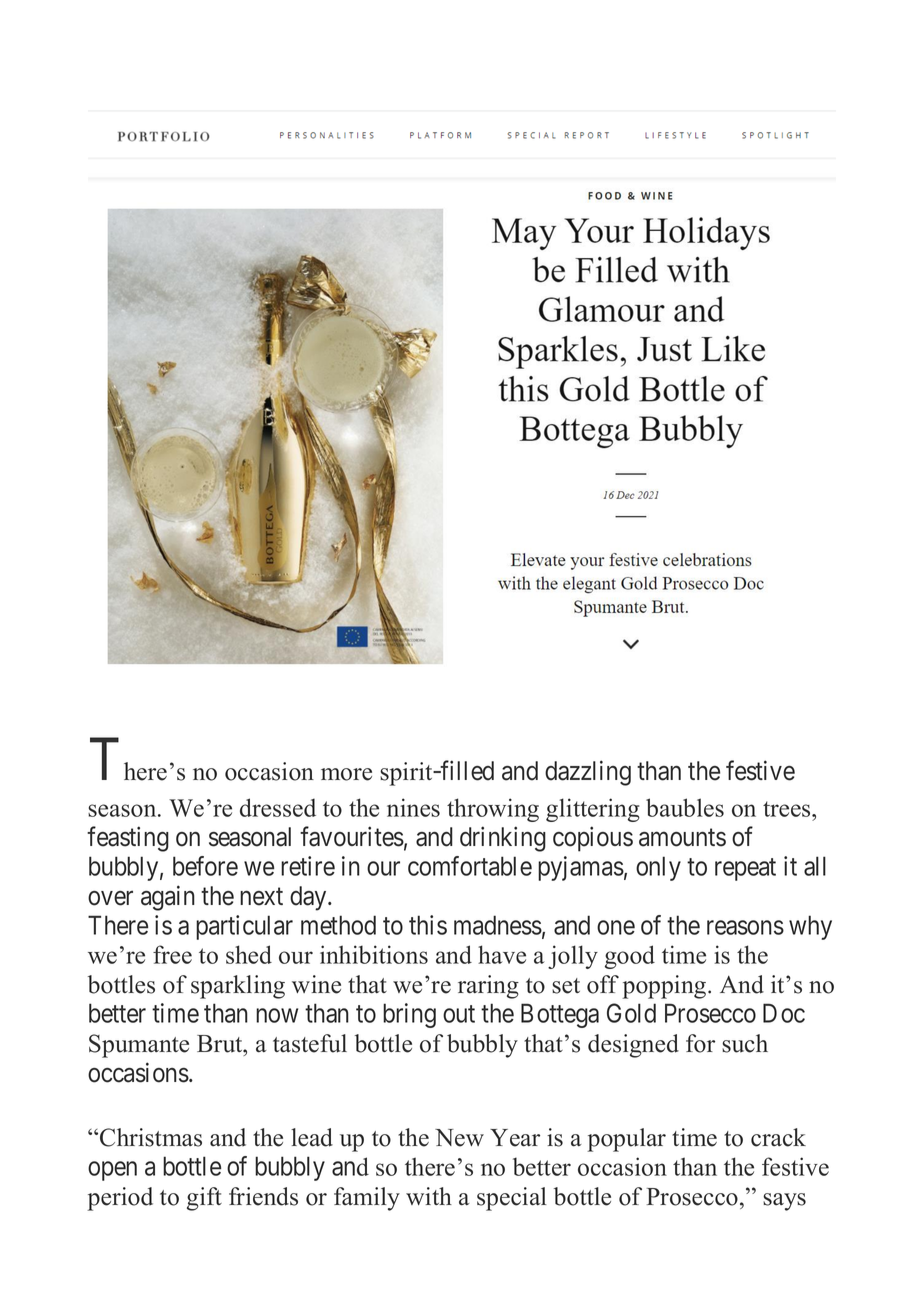 This screenshot has height=1308, width=924. I want to click on with, so click(429, 1196).
